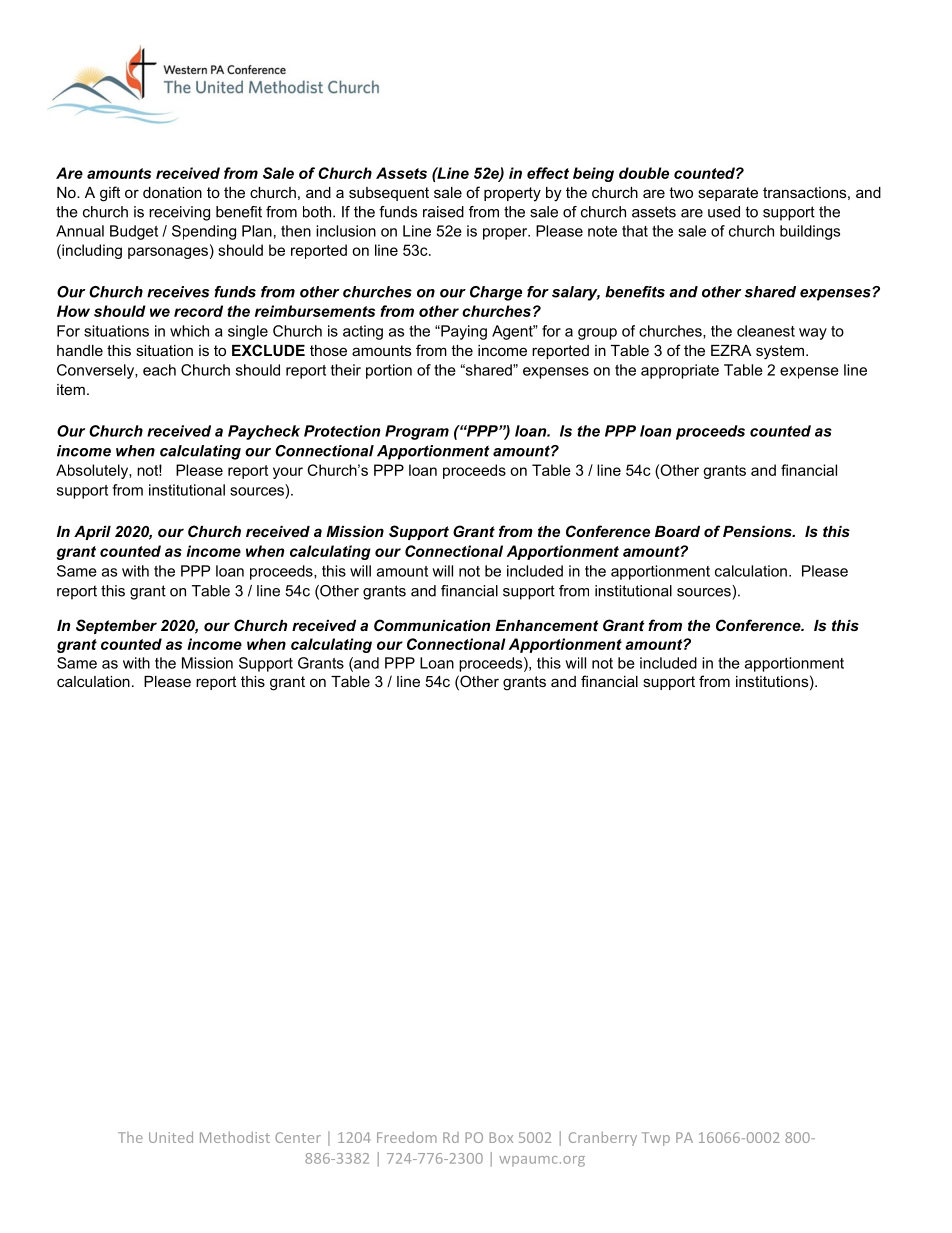 The image size is (952, 1233). I want to click on raised, so click(443, 212).
